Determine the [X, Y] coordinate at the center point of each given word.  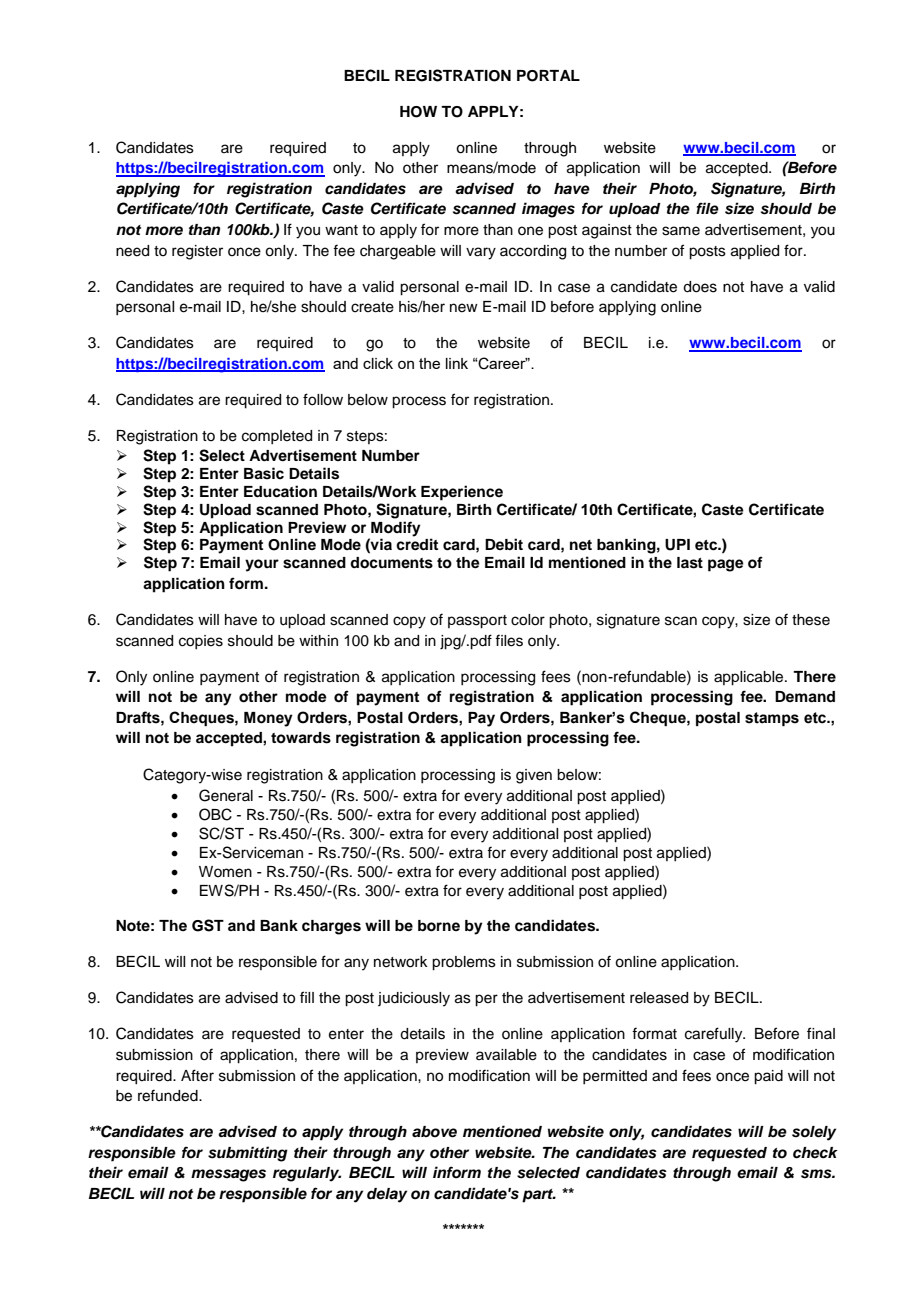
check [815, 1153]
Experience [462, 493]
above [434, 1132]
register [197, 252]
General [226, 795]
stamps [772, 719]
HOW [418, 112]
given [534, 776]
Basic [264, 473]
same [681, 231]
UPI [677, 545]
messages [228, 1175]
